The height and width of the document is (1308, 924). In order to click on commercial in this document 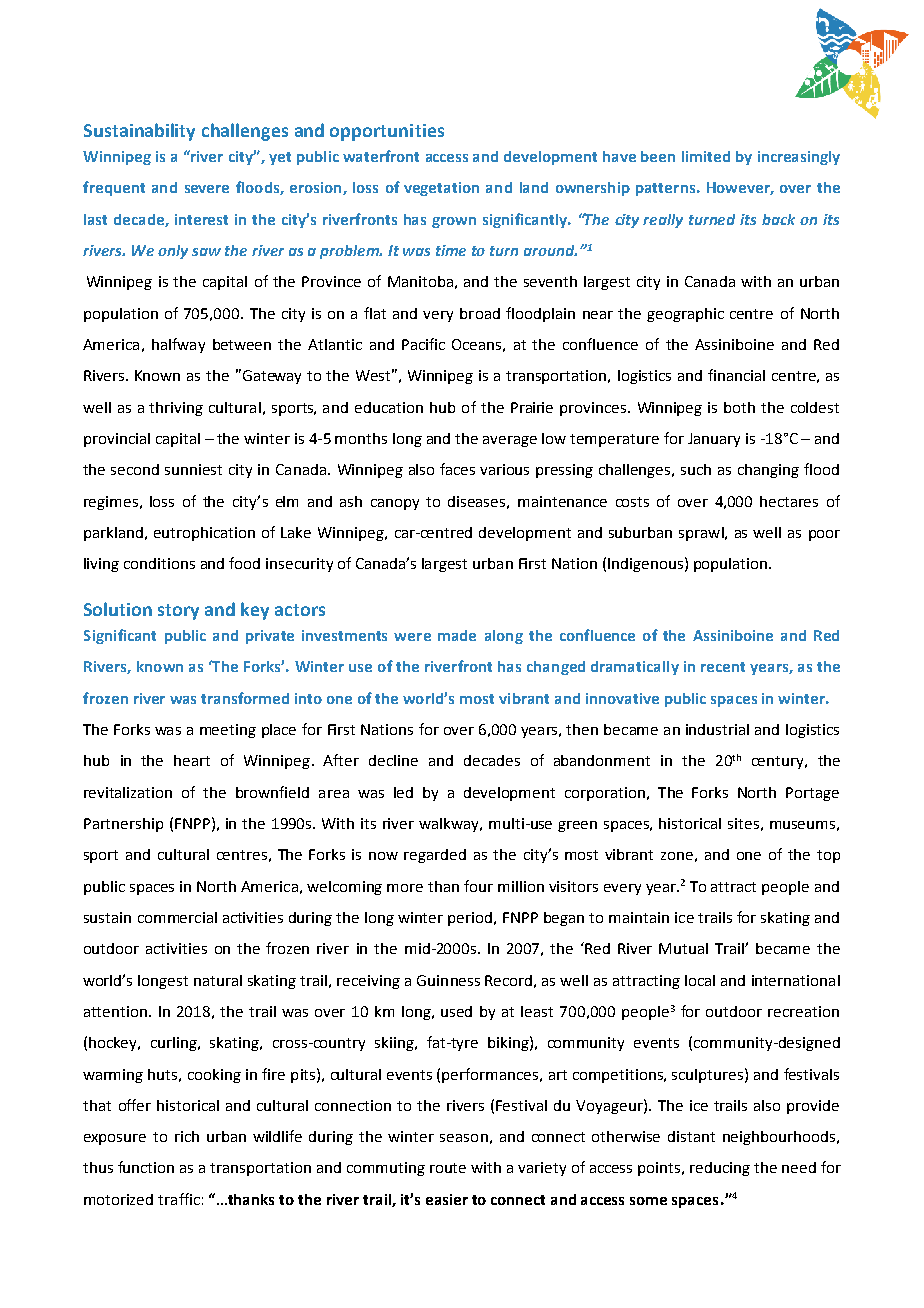, I will do `click(177, 917)`.
